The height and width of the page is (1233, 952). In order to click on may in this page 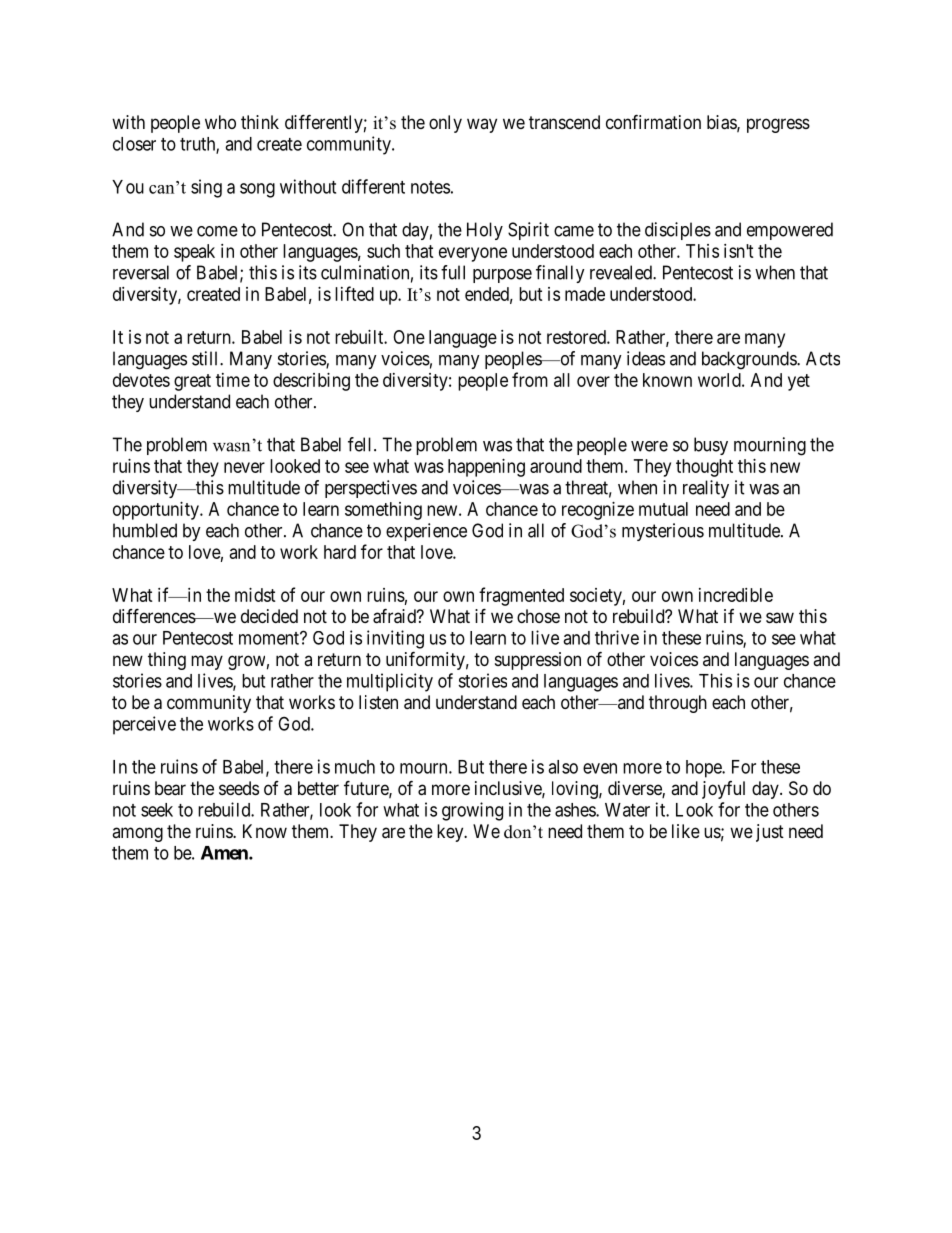, I will do `click(207, 662)`.
